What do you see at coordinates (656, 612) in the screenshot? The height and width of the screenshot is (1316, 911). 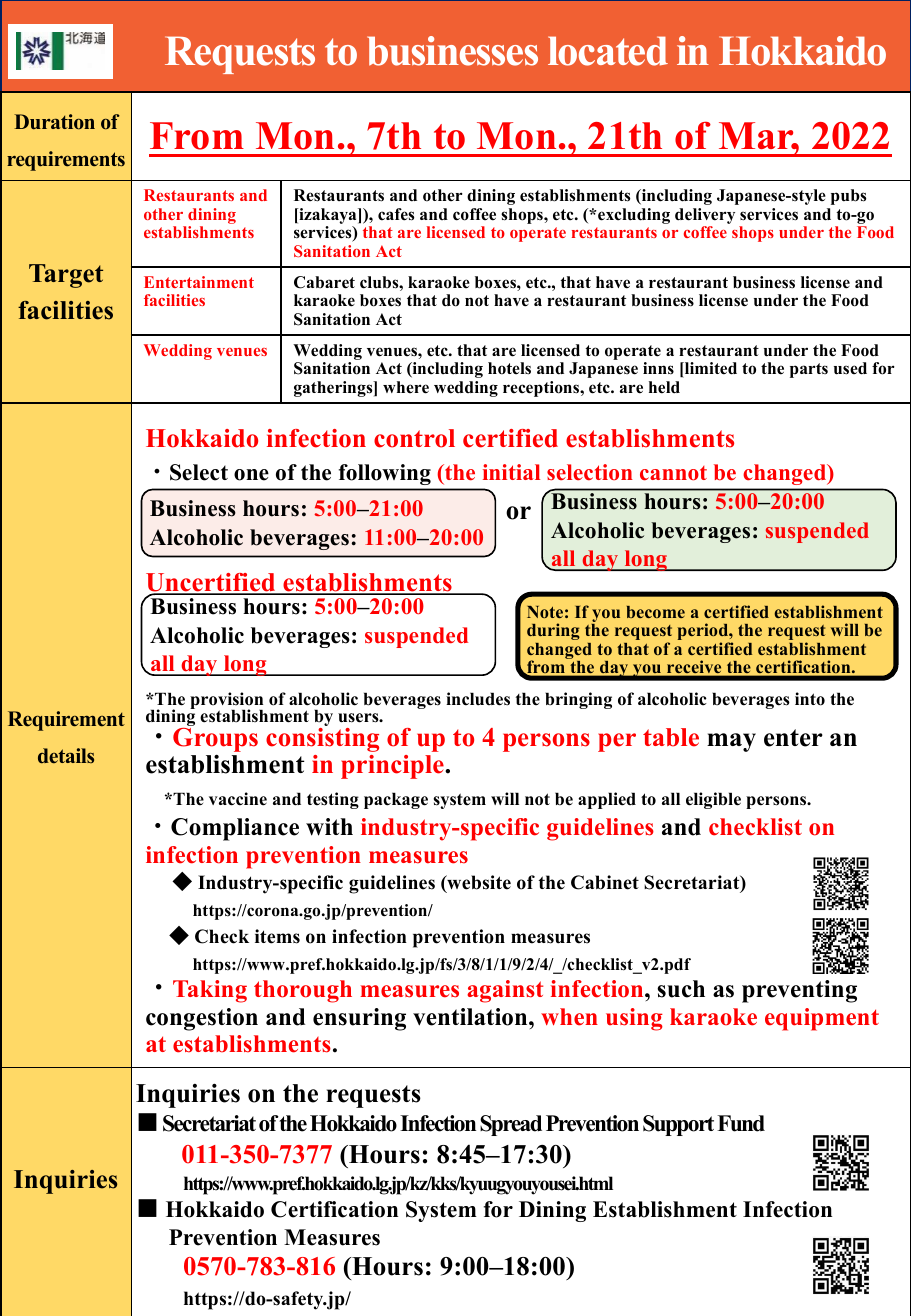 I see `become` at bounding box center [656, 612].
